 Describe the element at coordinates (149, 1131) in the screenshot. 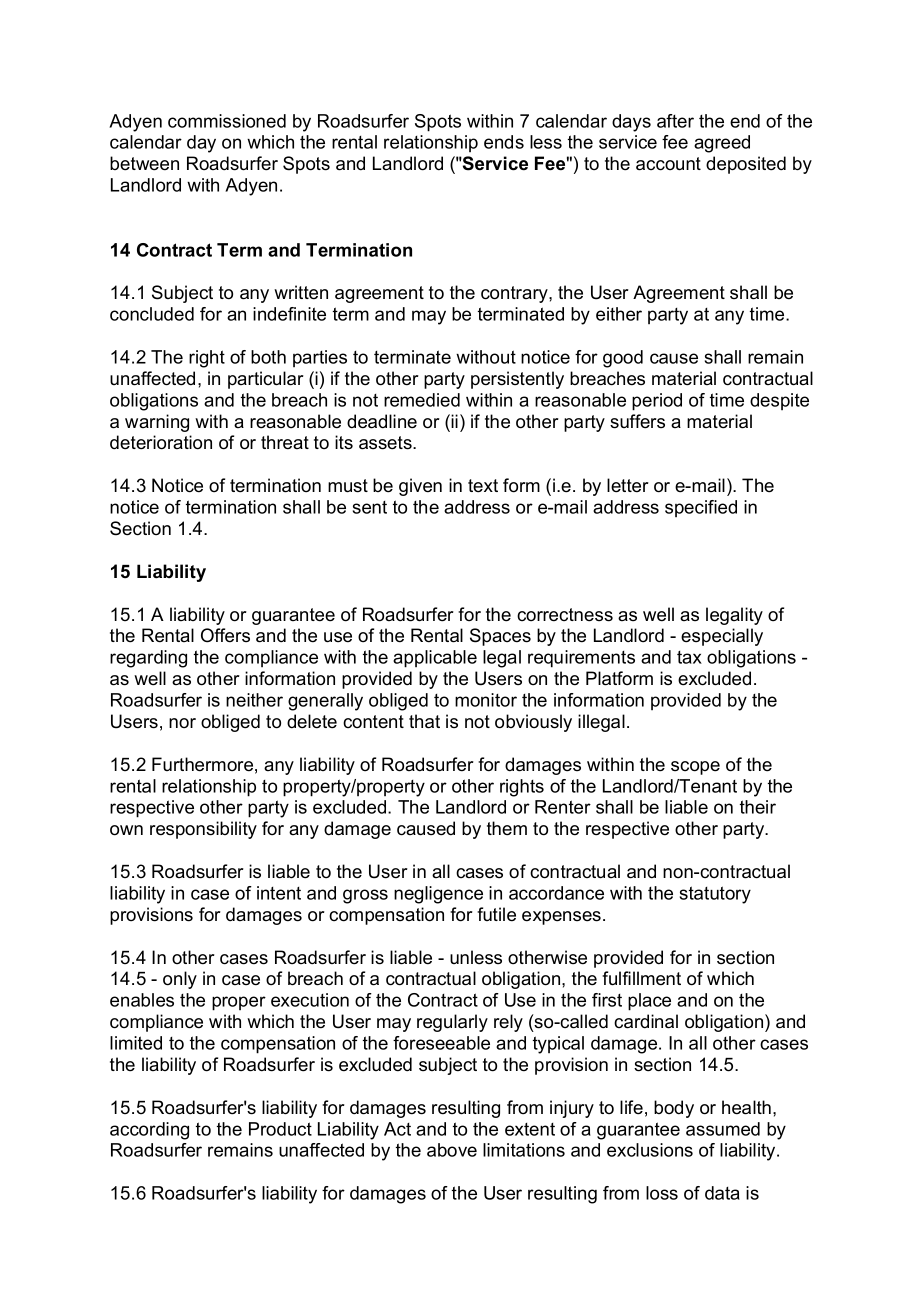

I see `according` at that location.
